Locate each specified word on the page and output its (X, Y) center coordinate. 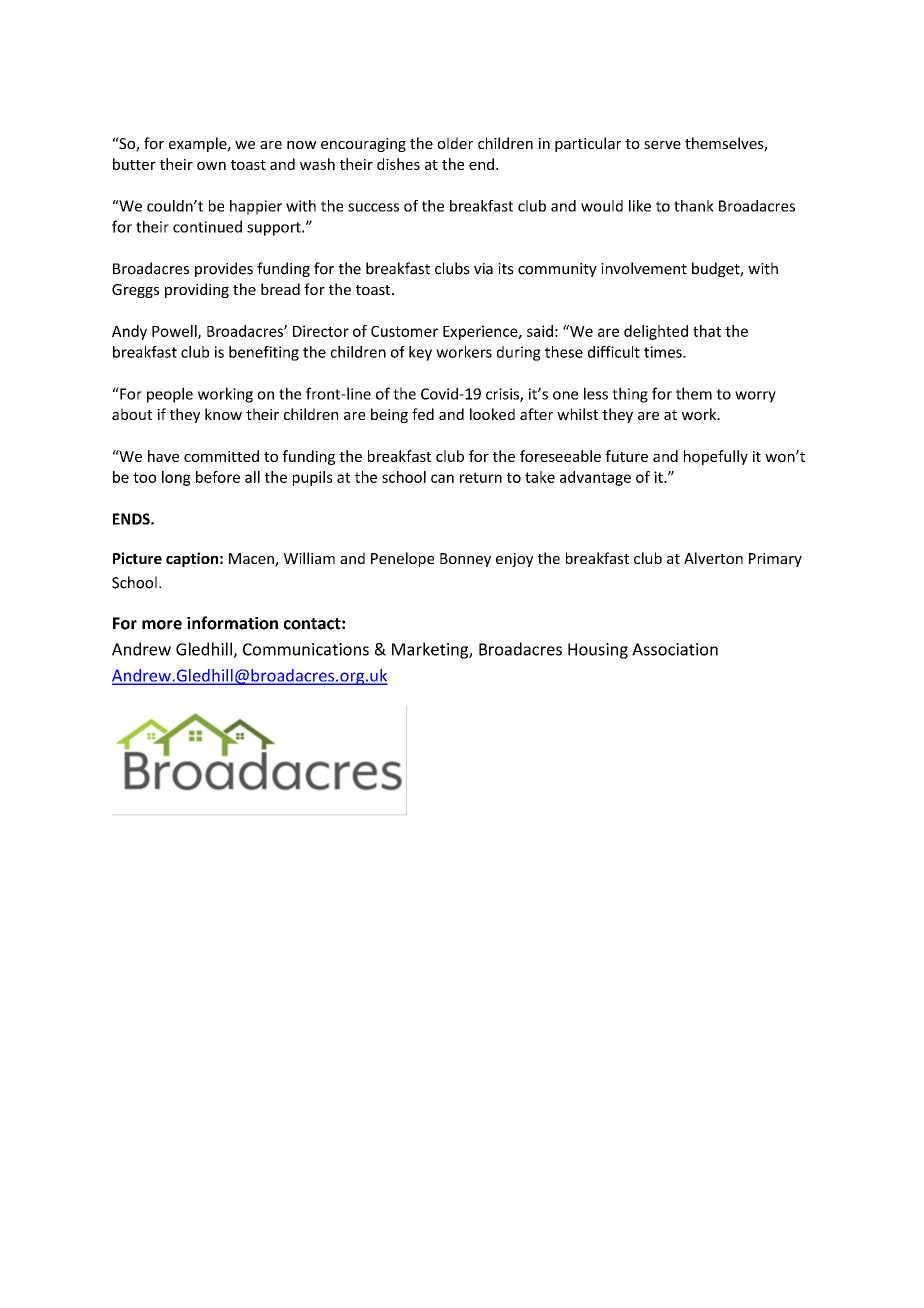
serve (662, 145)
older (455, 143)
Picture (137, 558)
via (483, 269)
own (211, 165)
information (232, 623)
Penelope (402, 559)
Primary (775, 560)
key (420, 353)
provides (224, 269)
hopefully (716, 457)
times (664, 352)
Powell (175, 332)
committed (221, 456)
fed (423, 414)
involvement (644, 268)
